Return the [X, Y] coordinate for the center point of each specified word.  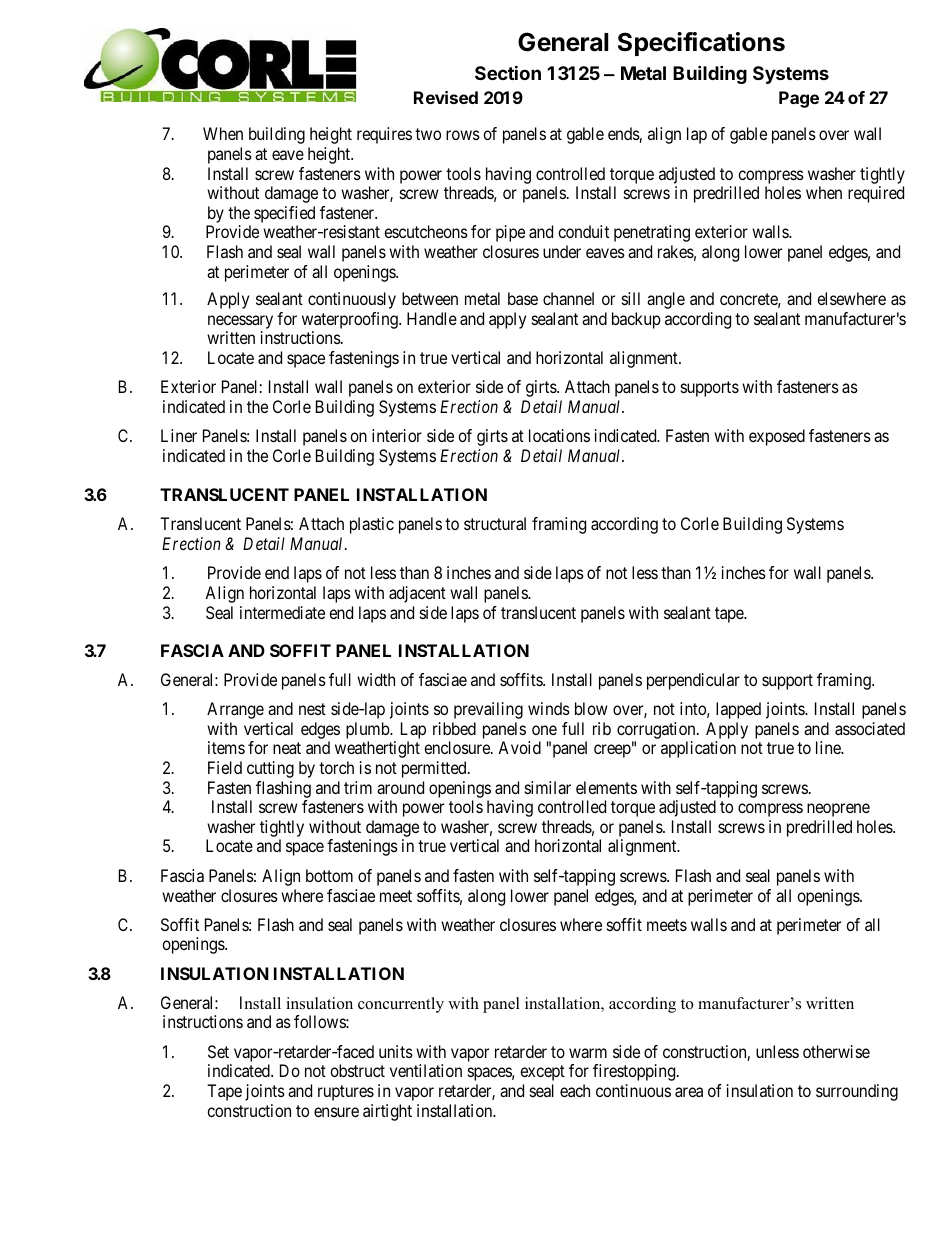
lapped [738, 710]
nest [312, 709]
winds [549, 708]
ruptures [346, 1093]
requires [384, 135]
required [876, 194]
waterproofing [351, 320]
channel [568, 298]
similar [548, 787]
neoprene [838, 810]
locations [559, 435]
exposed [777, 437]
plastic [372, 525]
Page [799, 99]
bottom [329, 875]
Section [508, 72]
